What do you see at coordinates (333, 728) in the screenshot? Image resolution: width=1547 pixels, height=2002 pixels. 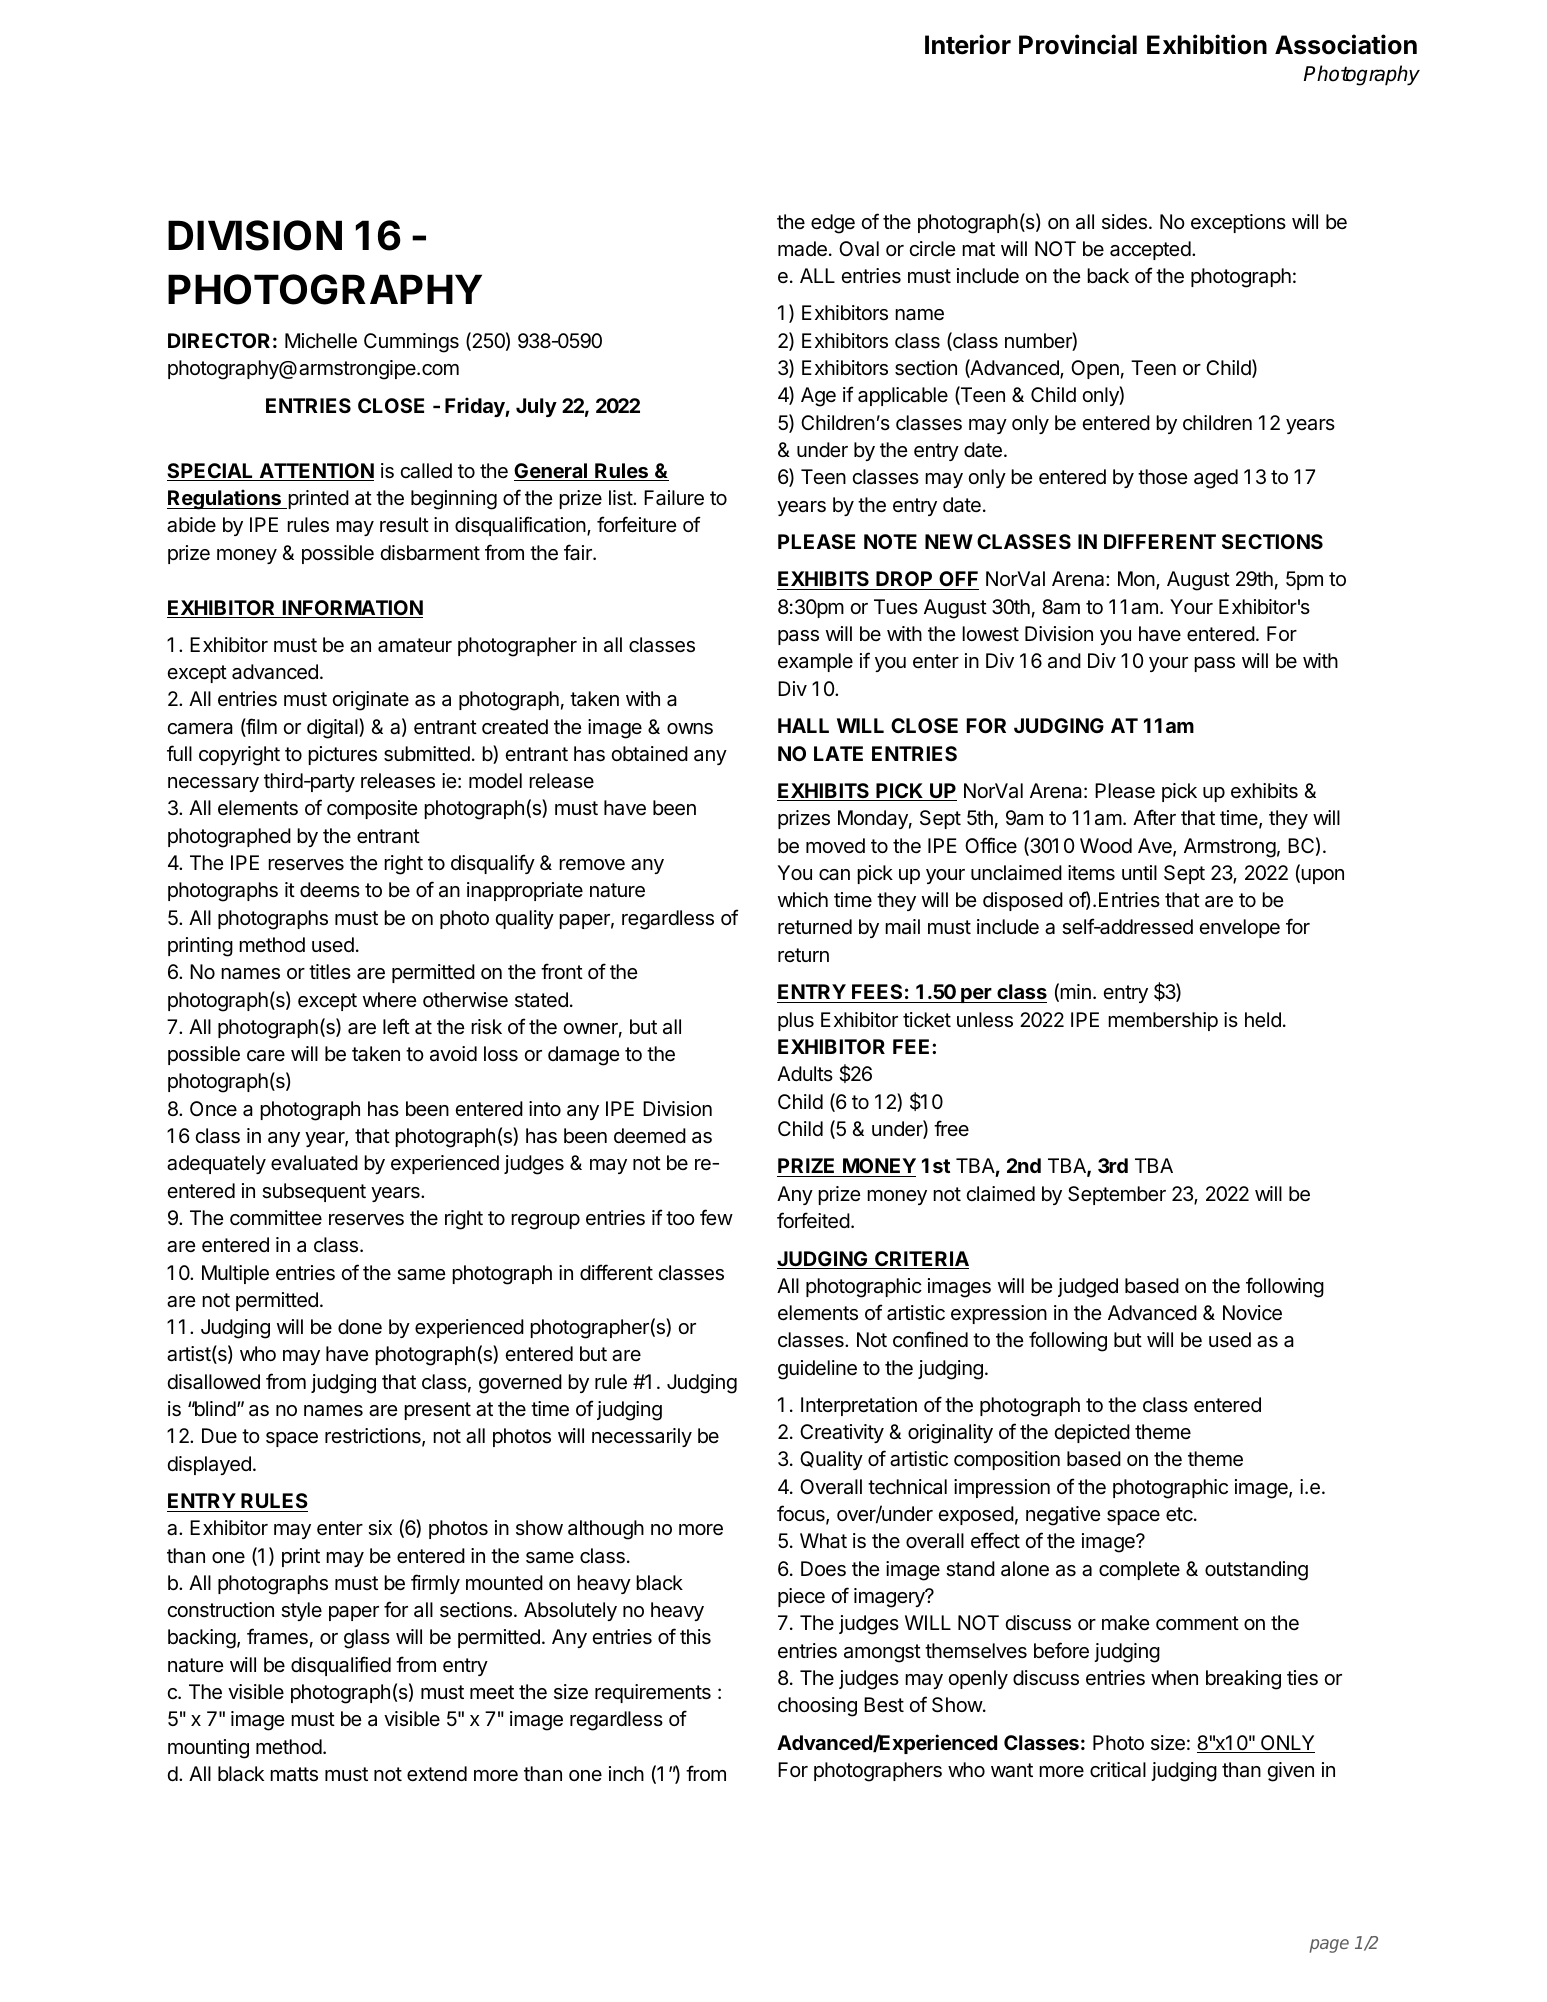 I see `digital` at bounding box center [333, 728].
